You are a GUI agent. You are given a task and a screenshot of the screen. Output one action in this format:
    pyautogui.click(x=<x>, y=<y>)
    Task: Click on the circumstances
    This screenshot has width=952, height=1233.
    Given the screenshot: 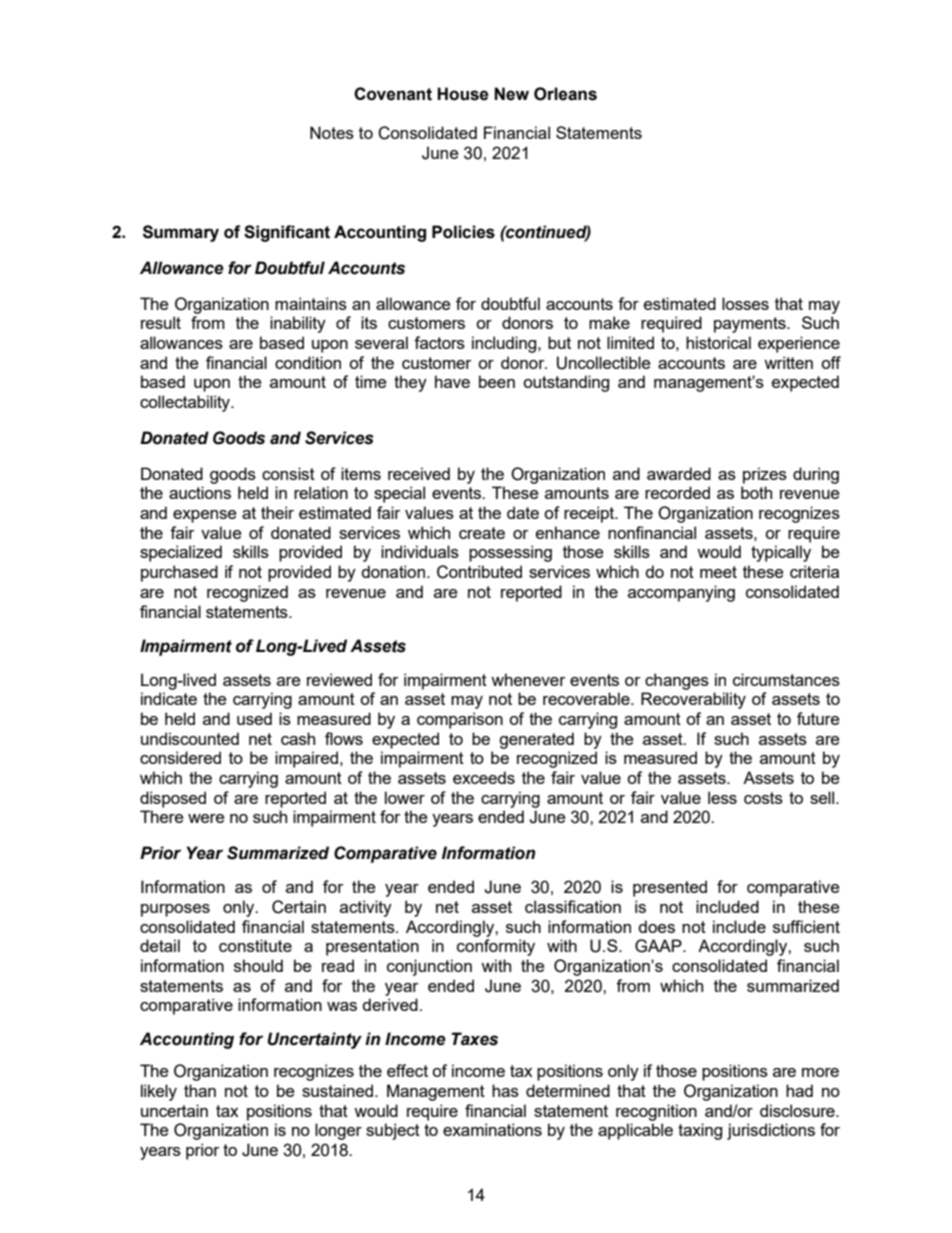 What is the action you would take?
    pyautogui.click(x=786, y=679)
